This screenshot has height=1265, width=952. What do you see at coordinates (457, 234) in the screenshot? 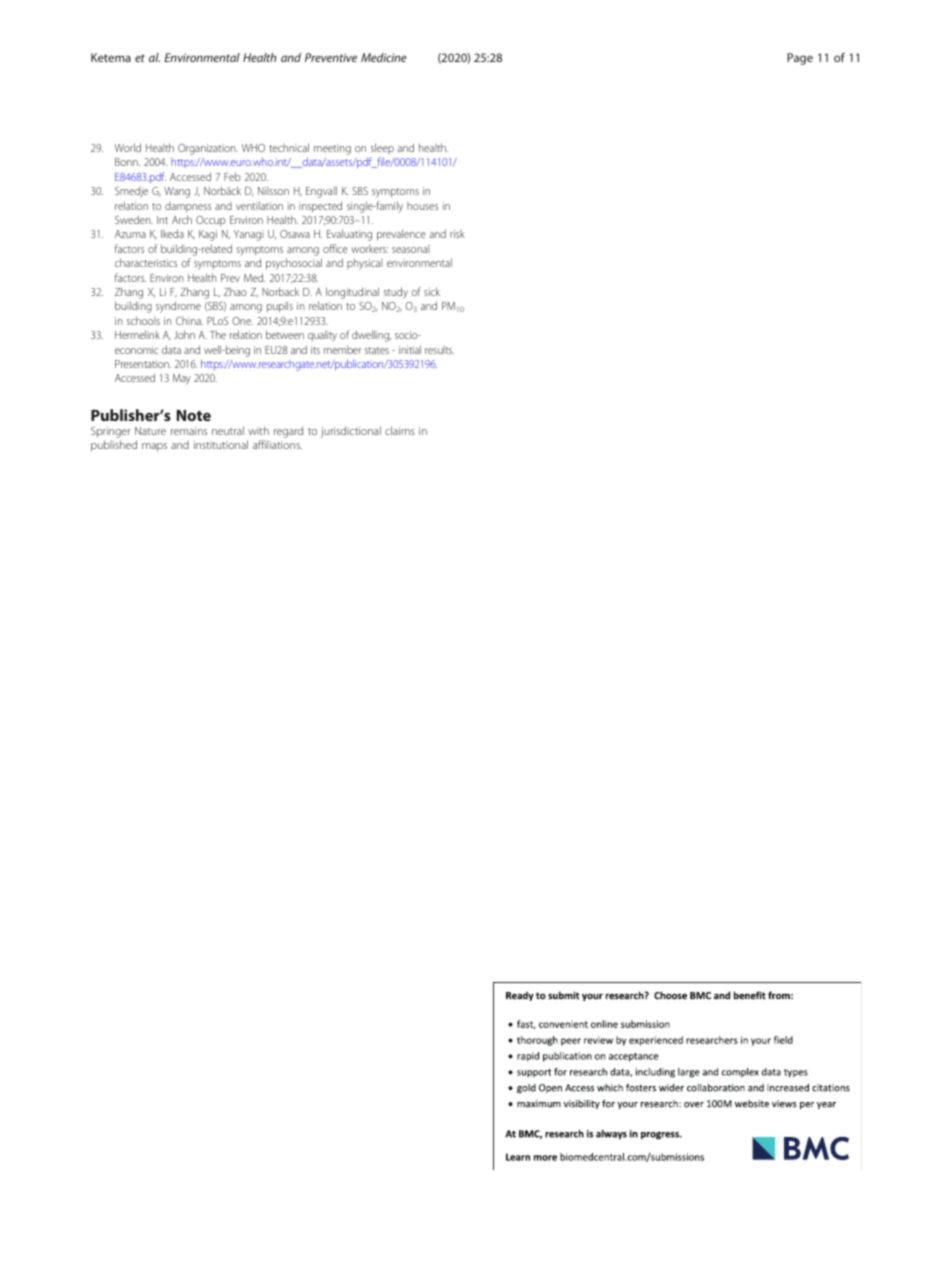
I see `risk` at bounding box center [457, 234].
